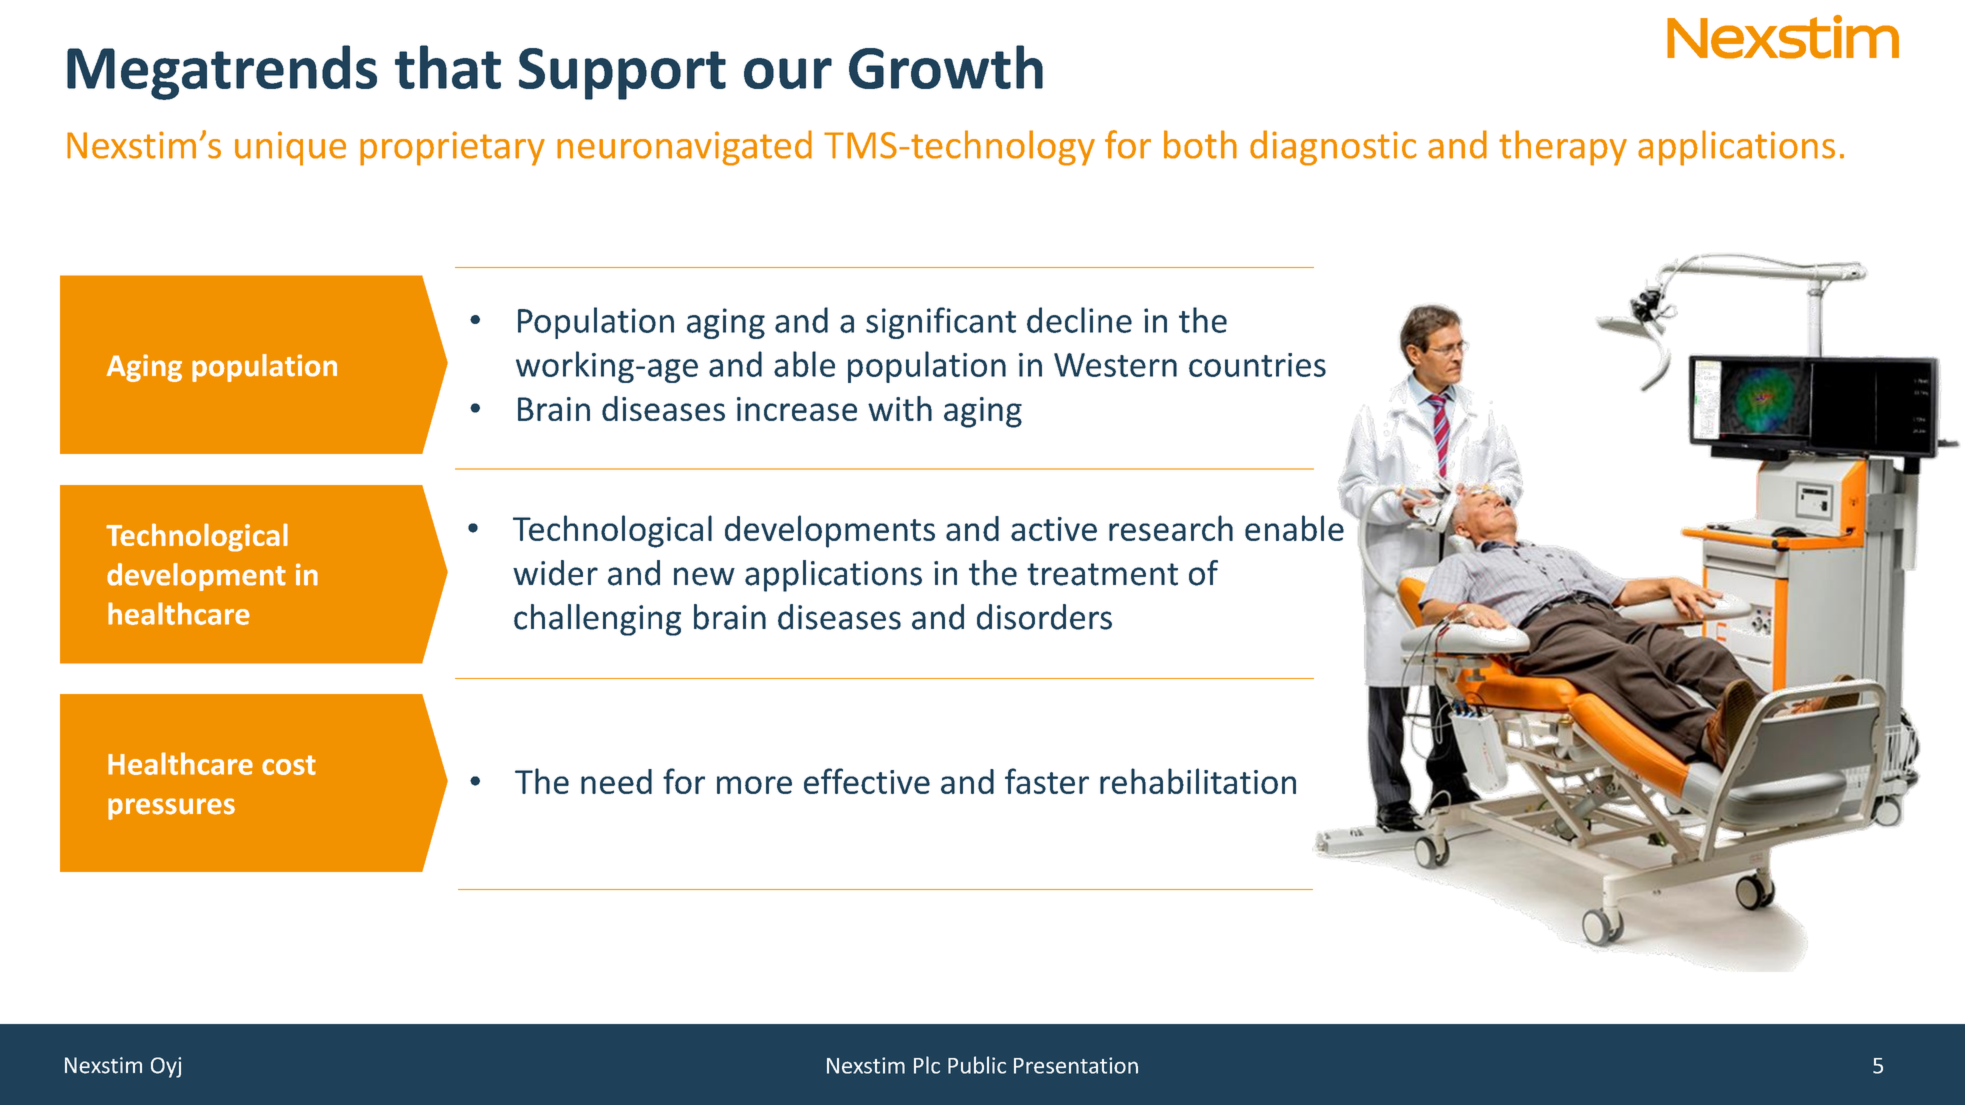  What do you see at coordinates (1198, 781) in the page?
I see `rehabilitation` at bounding box center [1198, 781].
